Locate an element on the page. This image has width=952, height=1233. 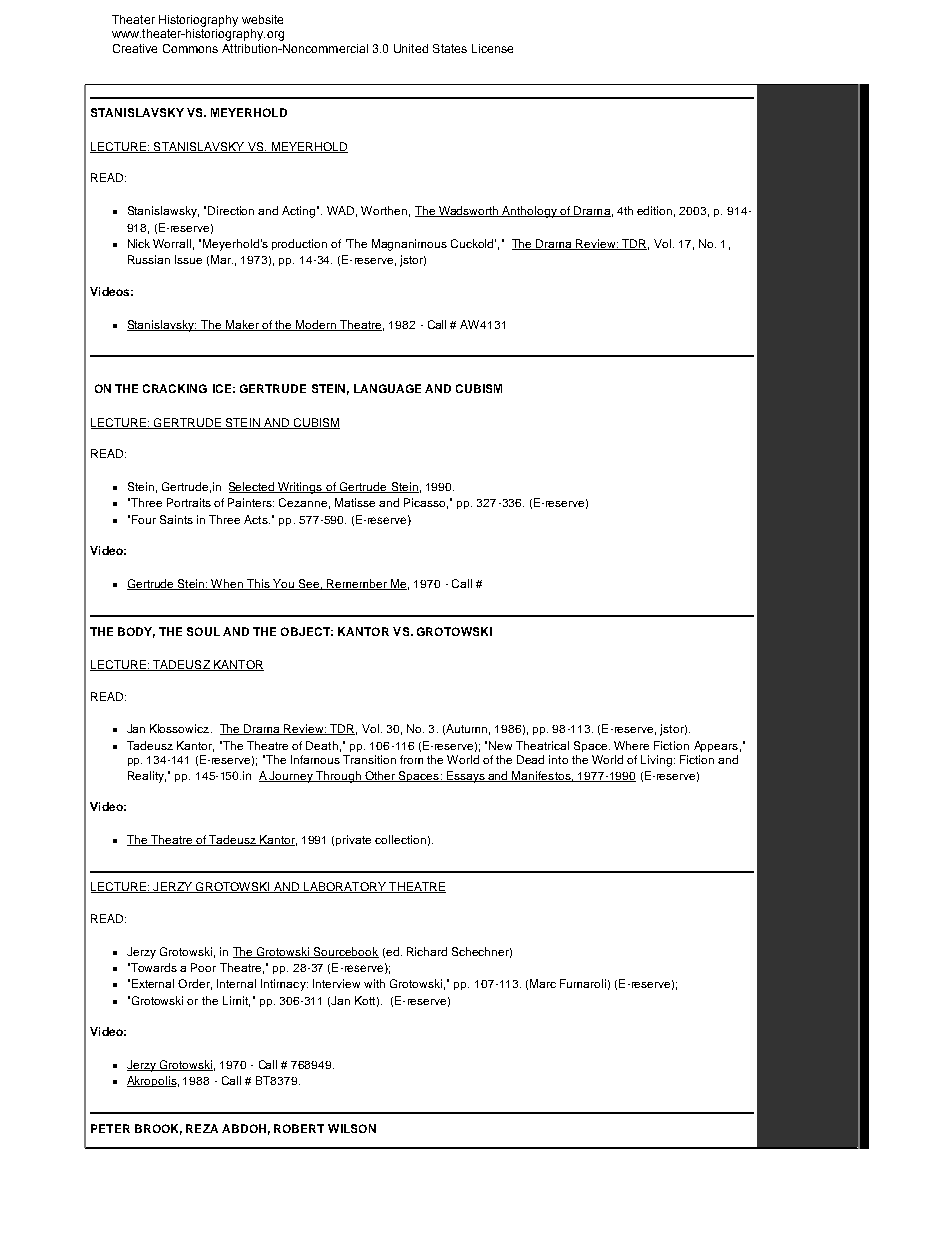
License is located at coordinates (492, 48).
